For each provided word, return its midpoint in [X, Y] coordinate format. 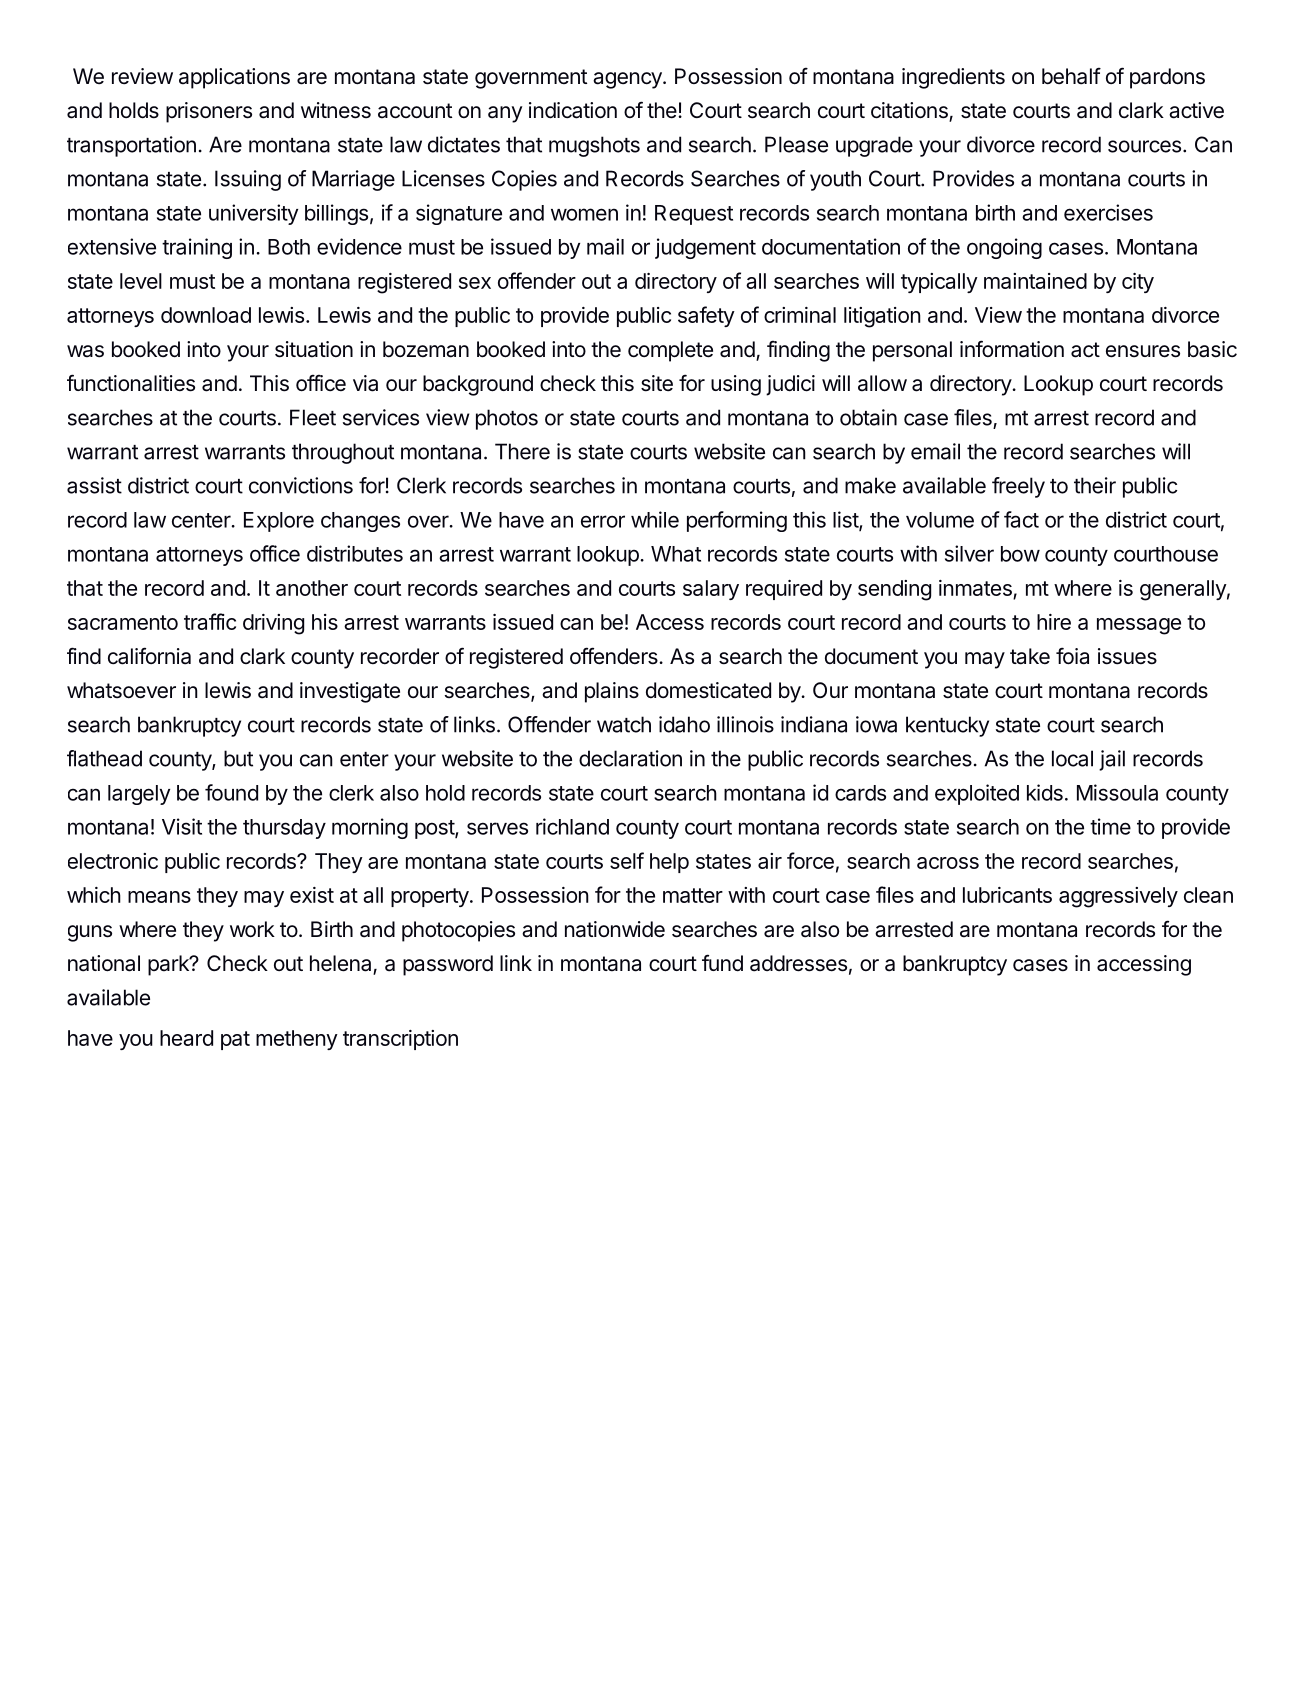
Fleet [313, 417]
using [736, 385]
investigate [350, 692]
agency [628, 80]
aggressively [1118, 897]
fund [722, 963]
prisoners [209, 112]
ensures [1143, 351]
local [1072, 758]
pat [235, 1040]
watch [624, 724]
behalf [1071, 76]
